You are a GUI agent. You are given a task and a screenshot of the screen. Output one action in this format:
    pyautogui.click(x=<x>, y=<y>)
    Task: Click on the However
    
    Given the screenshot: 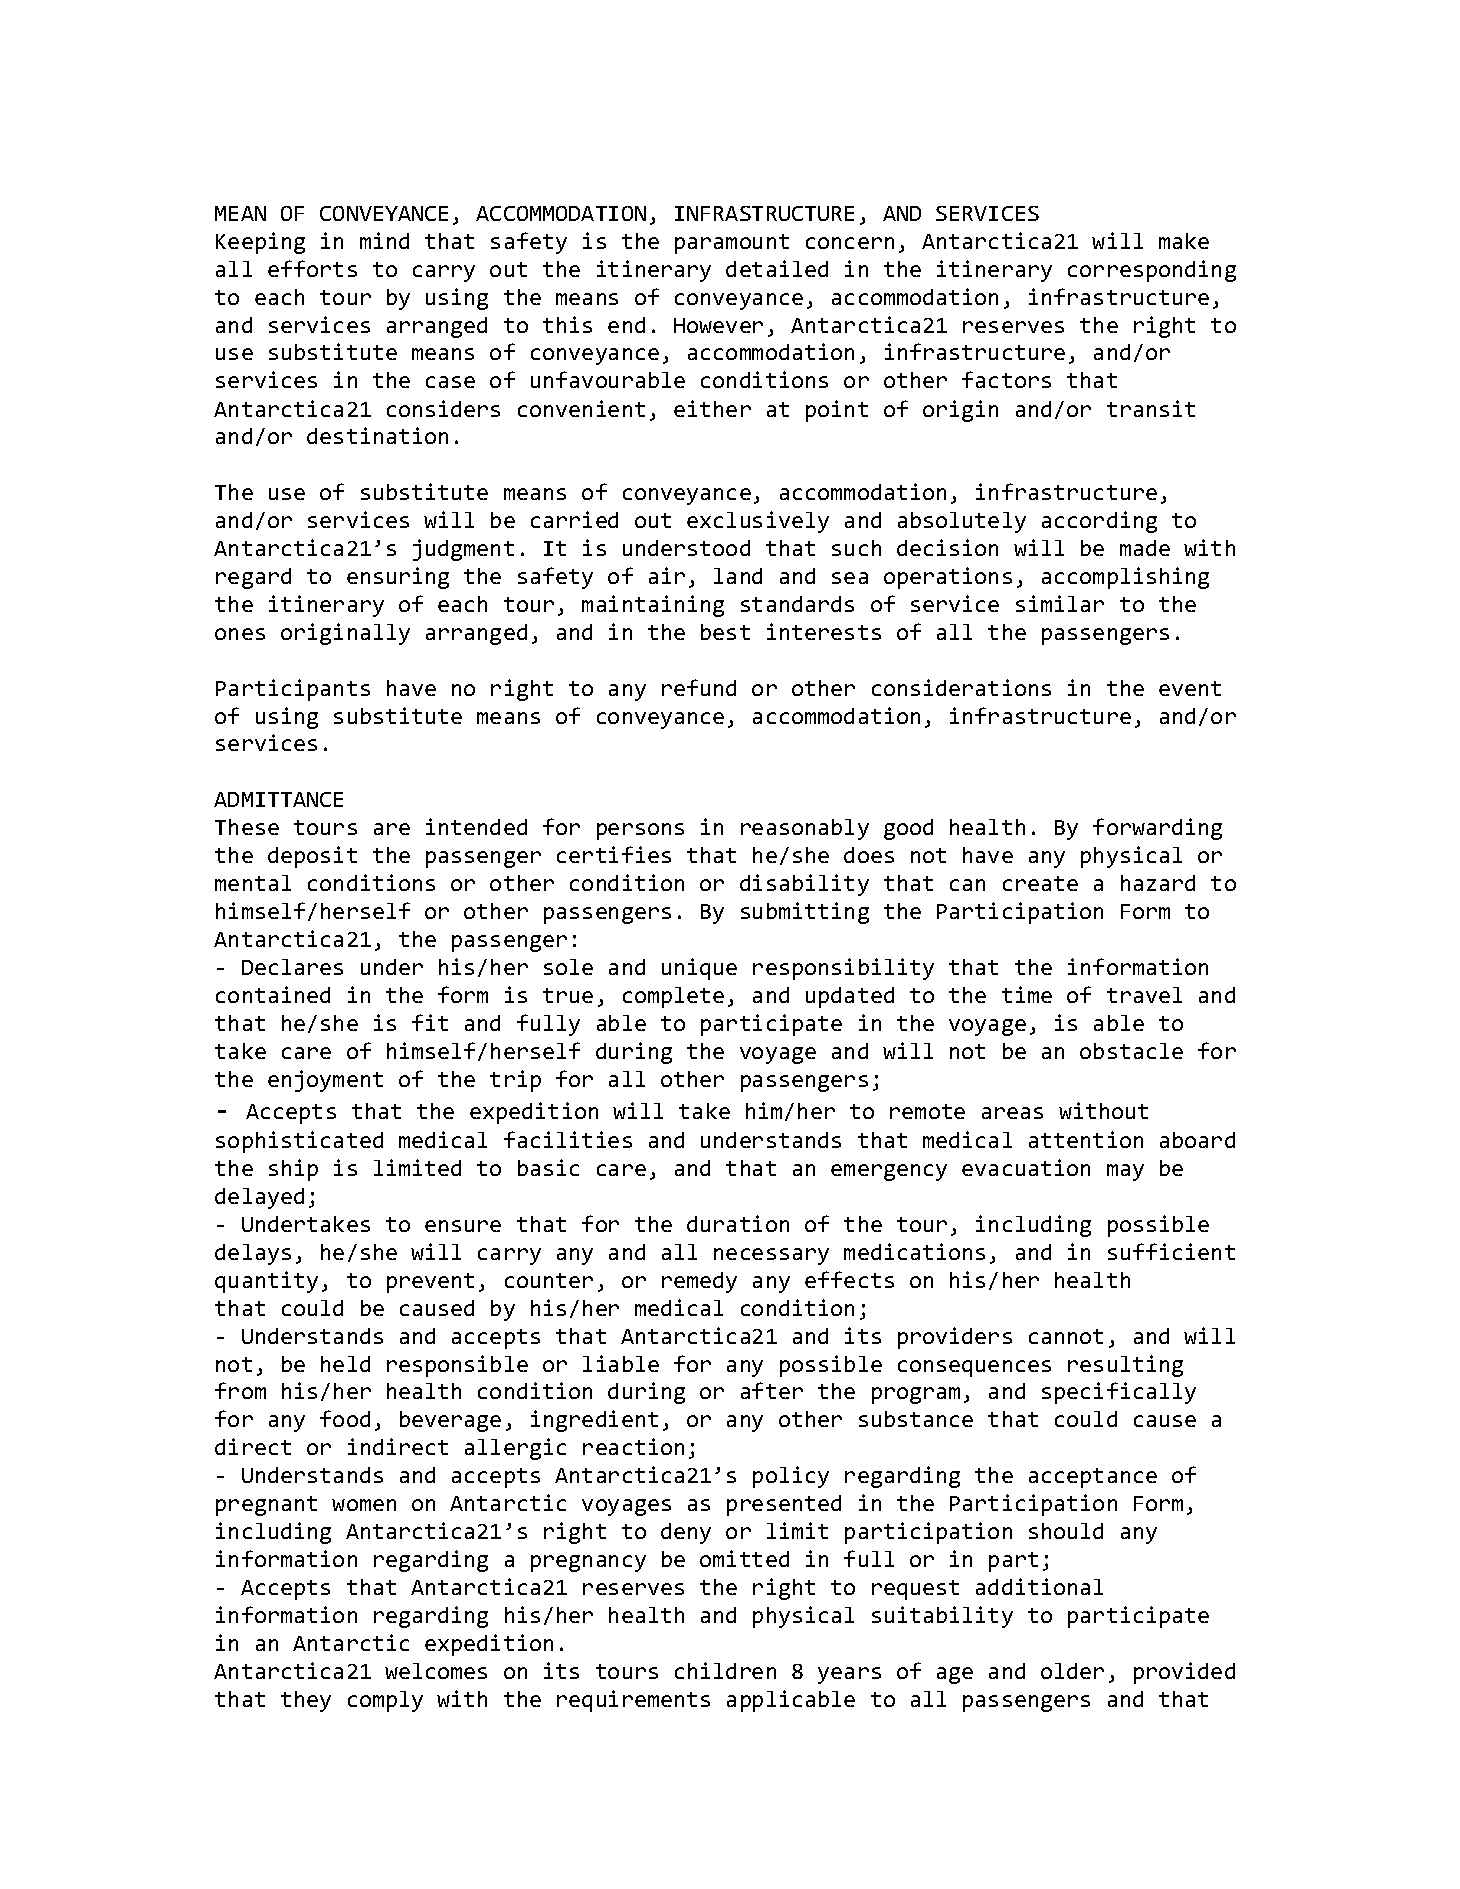 What is the action you would take?
    pyautogui.click(x=718, y=325)
